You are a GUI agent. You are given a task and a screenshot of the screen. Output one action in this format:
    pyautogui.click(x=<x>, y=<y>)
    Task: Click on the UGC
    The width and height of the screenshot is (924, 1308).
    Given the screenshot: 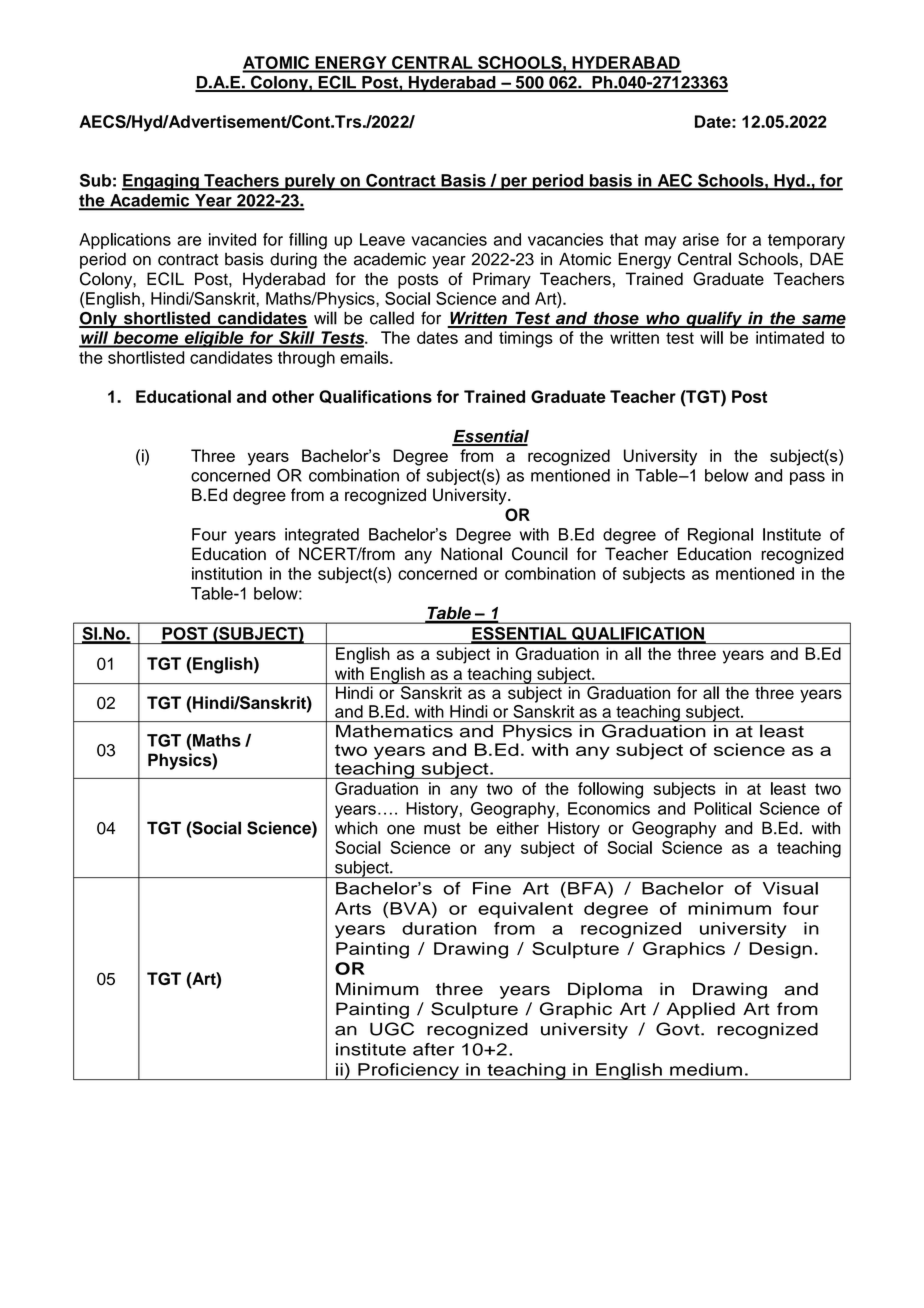 What is the action you would take?
    pyautogui.click(x=392, y=1029)
